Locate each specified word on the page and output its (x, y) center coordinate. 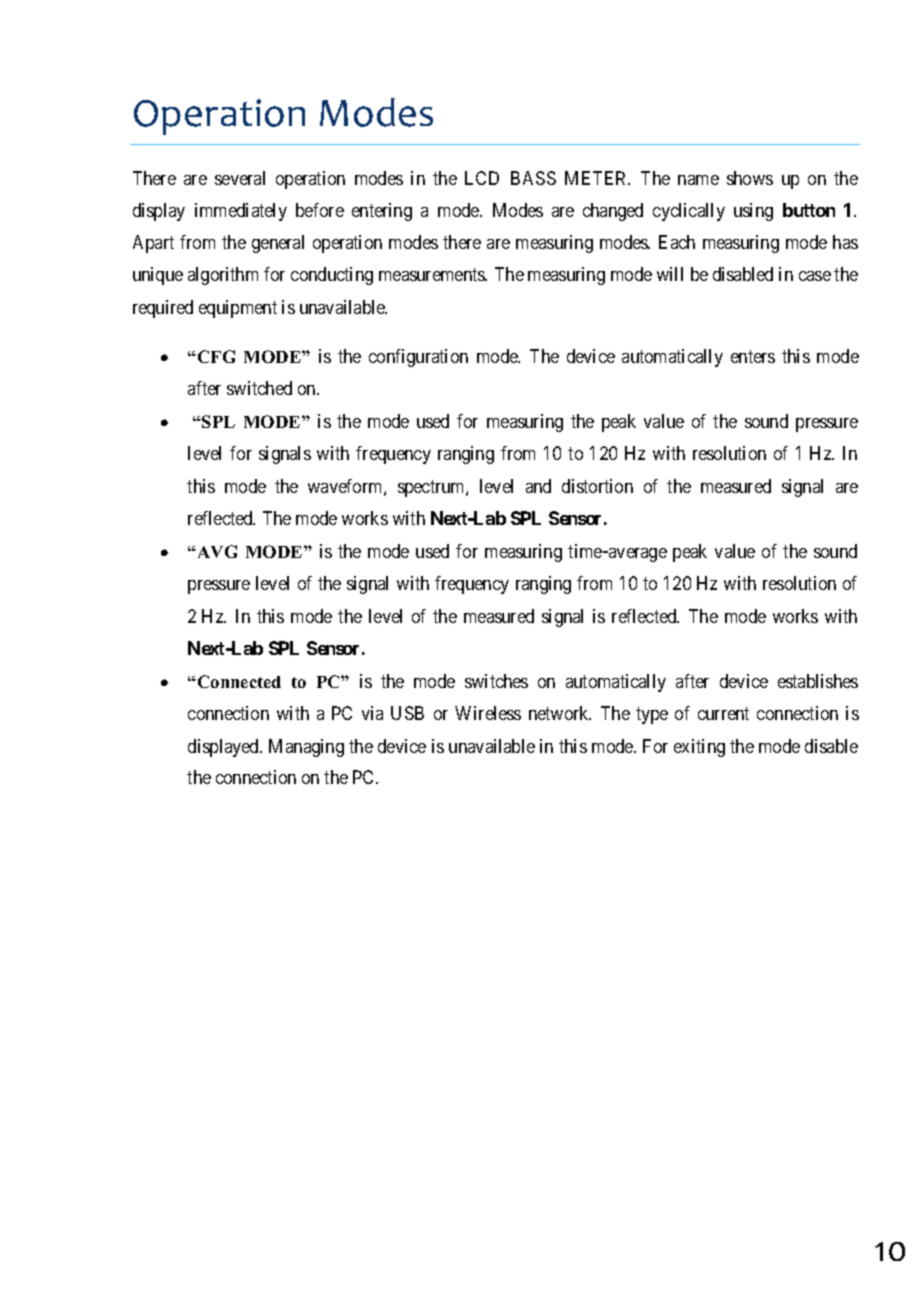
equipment (238, 309)
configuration (418, 358)
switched (259, 388)
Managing (306, 748)
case (815, 276)
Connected (239, 681)
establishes (818, 681)
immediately (241, 212)
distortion (597, 486)
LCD (482, 178)
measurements (433, 275)
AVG (216, 551)
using (753, 212)
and (538, 486)
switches (496, 681)
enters (753, 356)
